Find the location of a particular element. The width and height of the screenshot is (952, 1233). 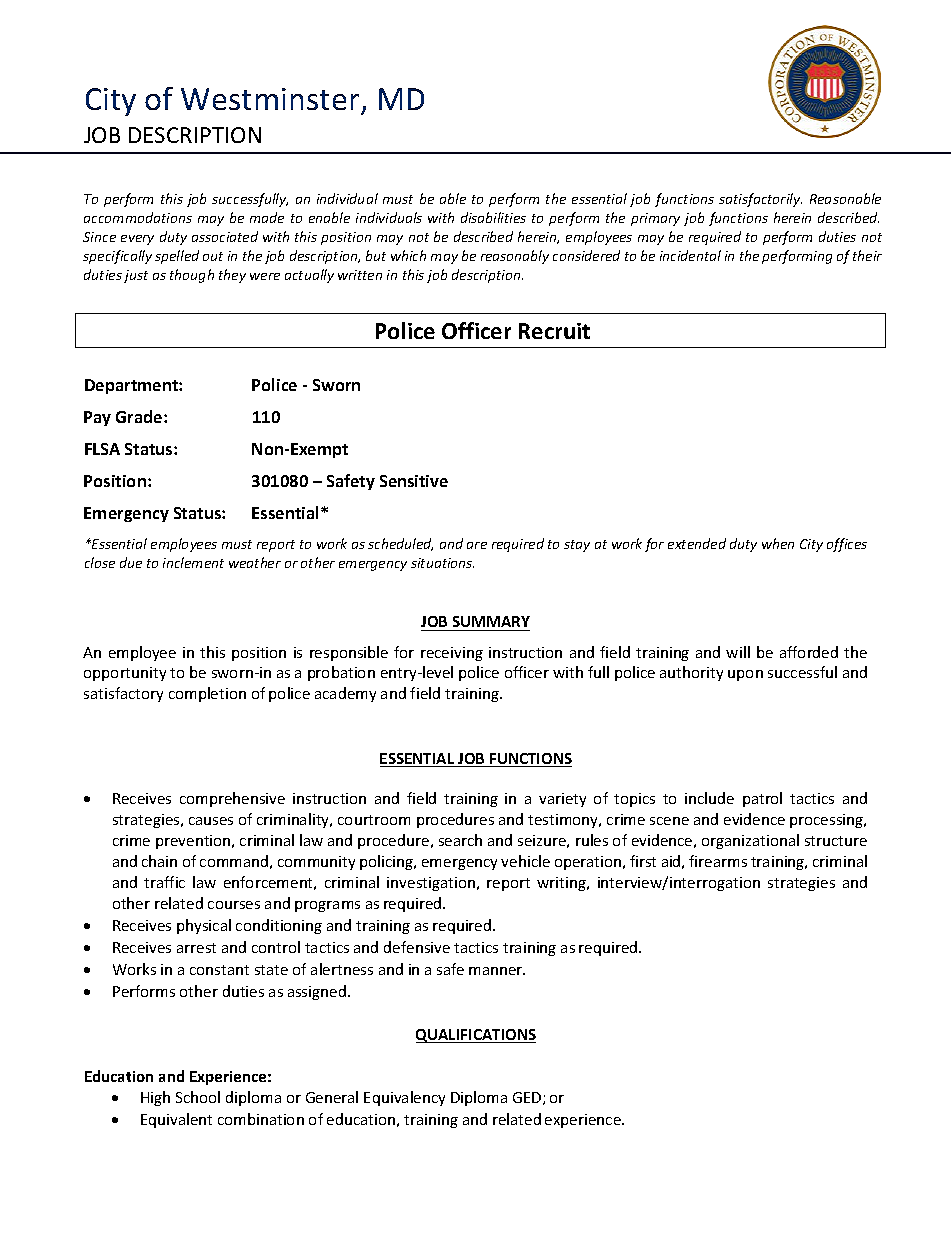

satisfactorily is located at coordinates (760, 200).
